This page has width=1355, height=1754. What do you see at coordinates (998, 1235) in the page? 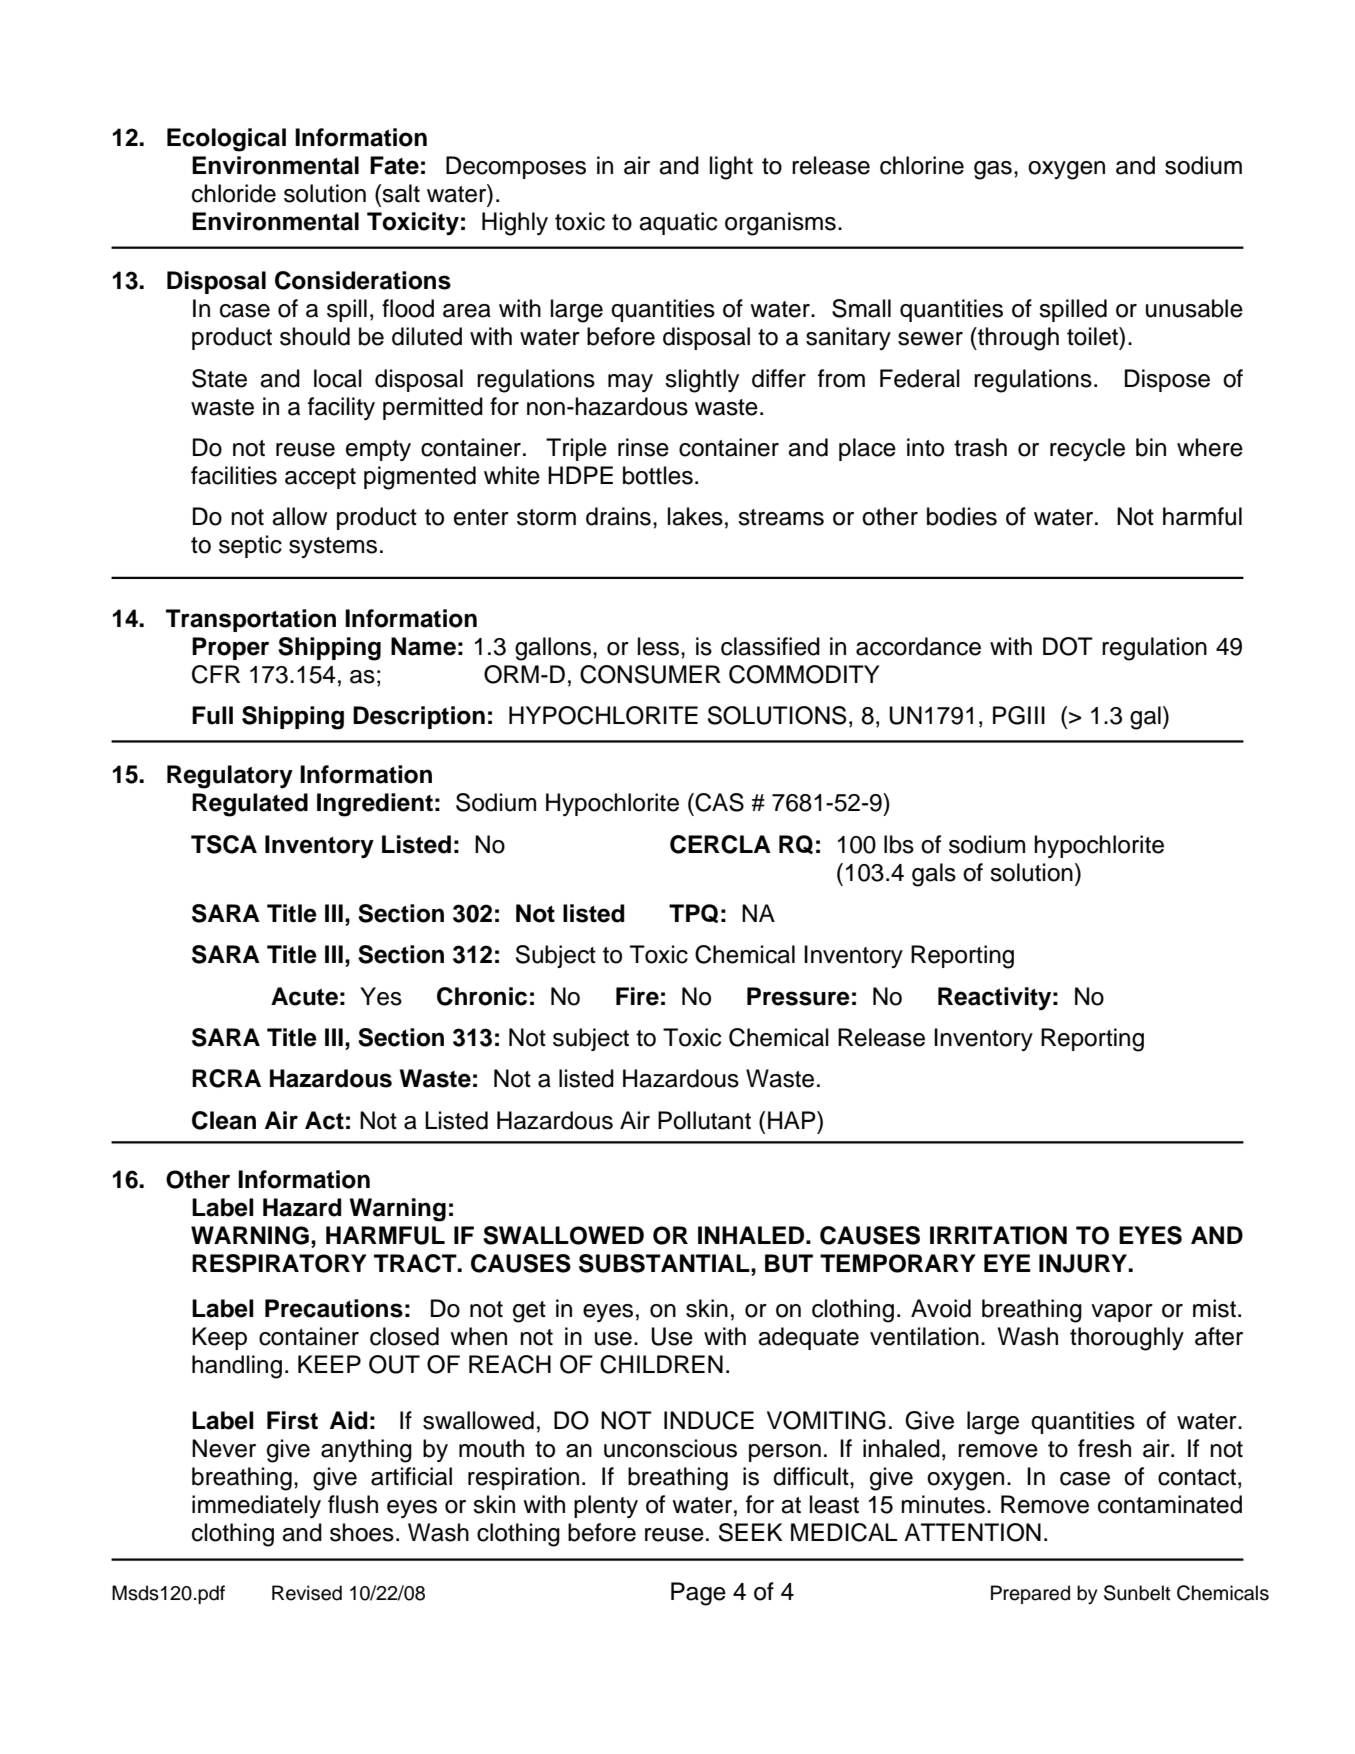
I see `IRRITATION` at bounding box center [998, 1235].
